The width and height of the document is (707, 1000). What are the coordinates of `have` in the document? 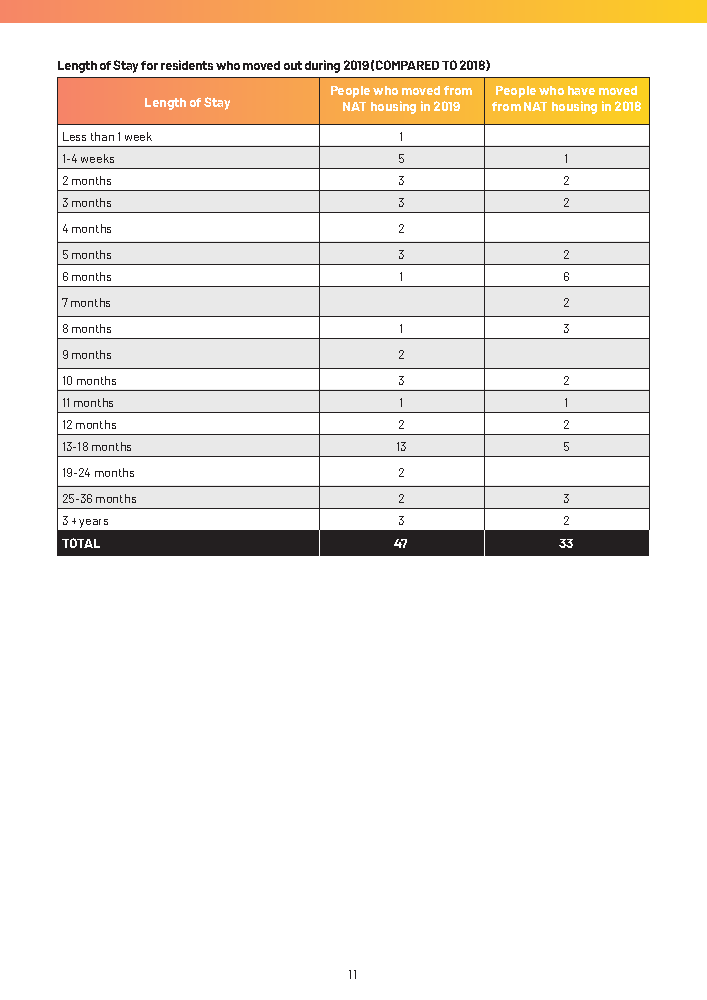 It's located at (581, 90).
